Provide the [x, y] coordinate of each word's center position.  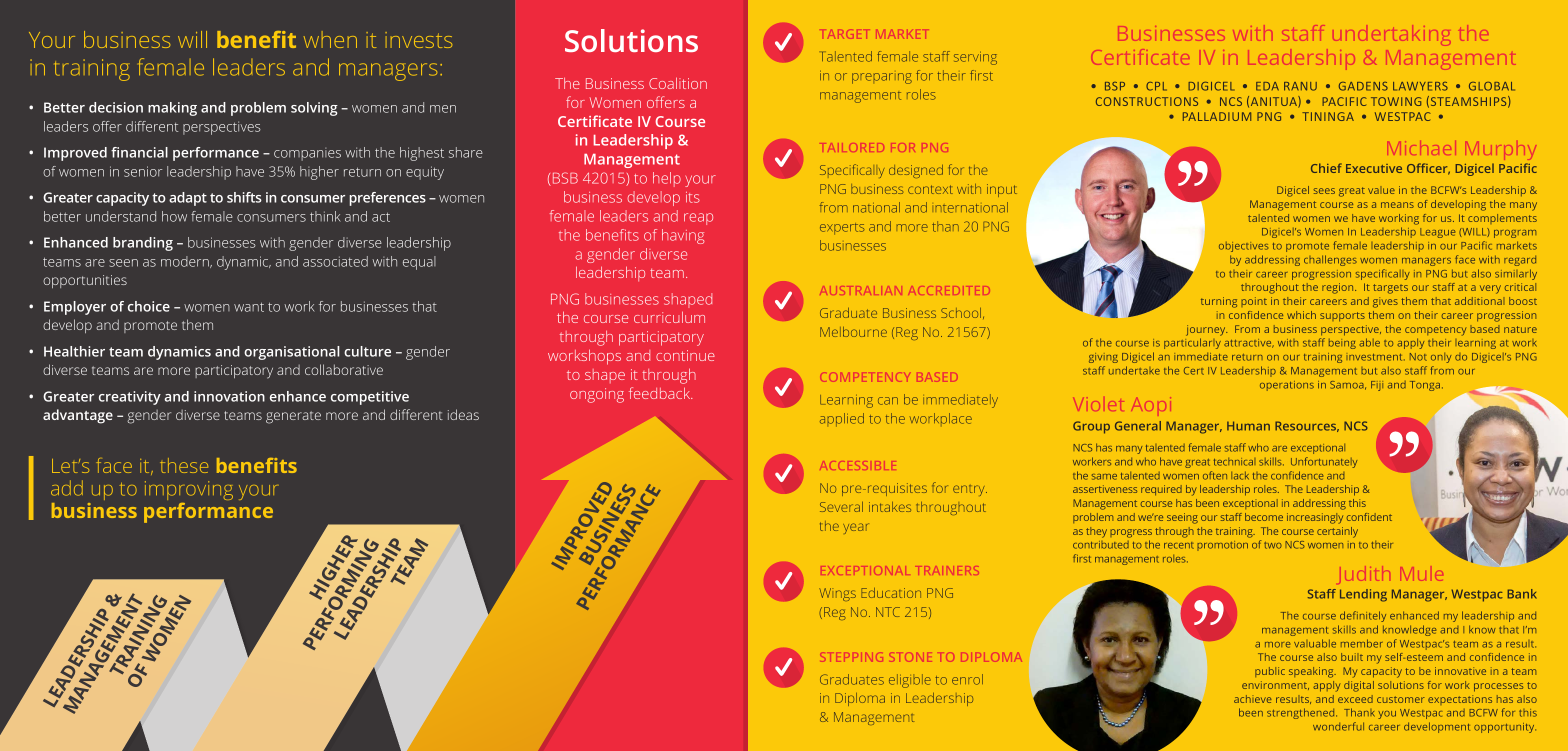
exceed [1355, 699]
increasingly [1315, 518]
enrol [967, 679]
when [330, 39]
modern [186, 262]
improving [189, 490]
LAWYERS [1420, 86]
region [1339, 288]
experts [842, 229]
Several [841, 507]
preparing [882, 78]
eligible [910, 681]
